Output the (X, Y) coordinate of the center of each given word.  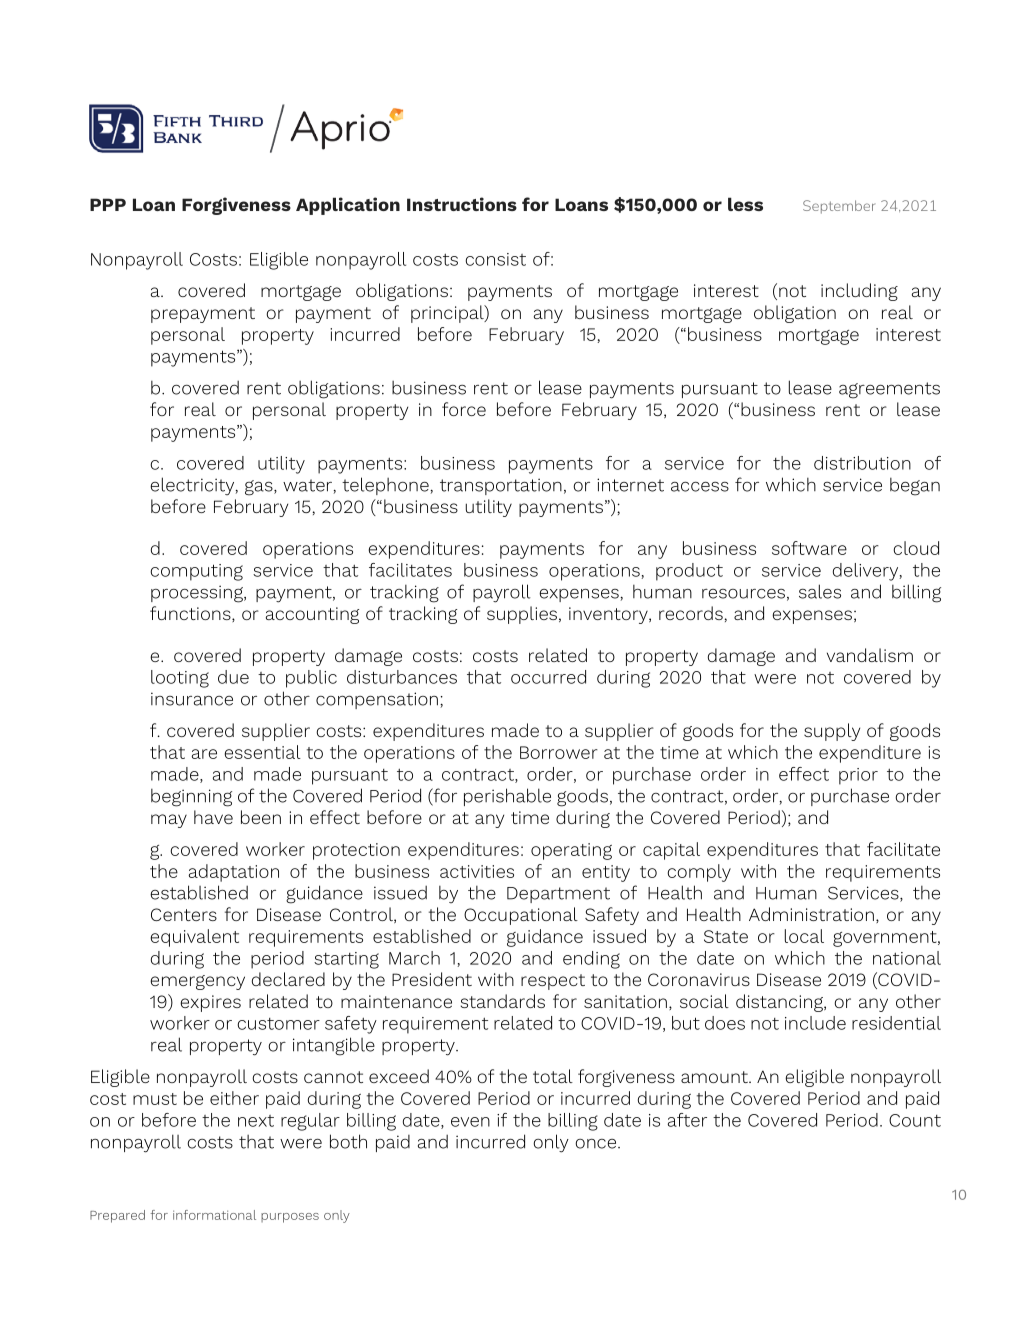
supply (832, 732)
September (839, 207)
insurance (192, 699)
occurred (548, 677)
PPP (108, 204)
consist (495, 259)
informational (214, 1215)
